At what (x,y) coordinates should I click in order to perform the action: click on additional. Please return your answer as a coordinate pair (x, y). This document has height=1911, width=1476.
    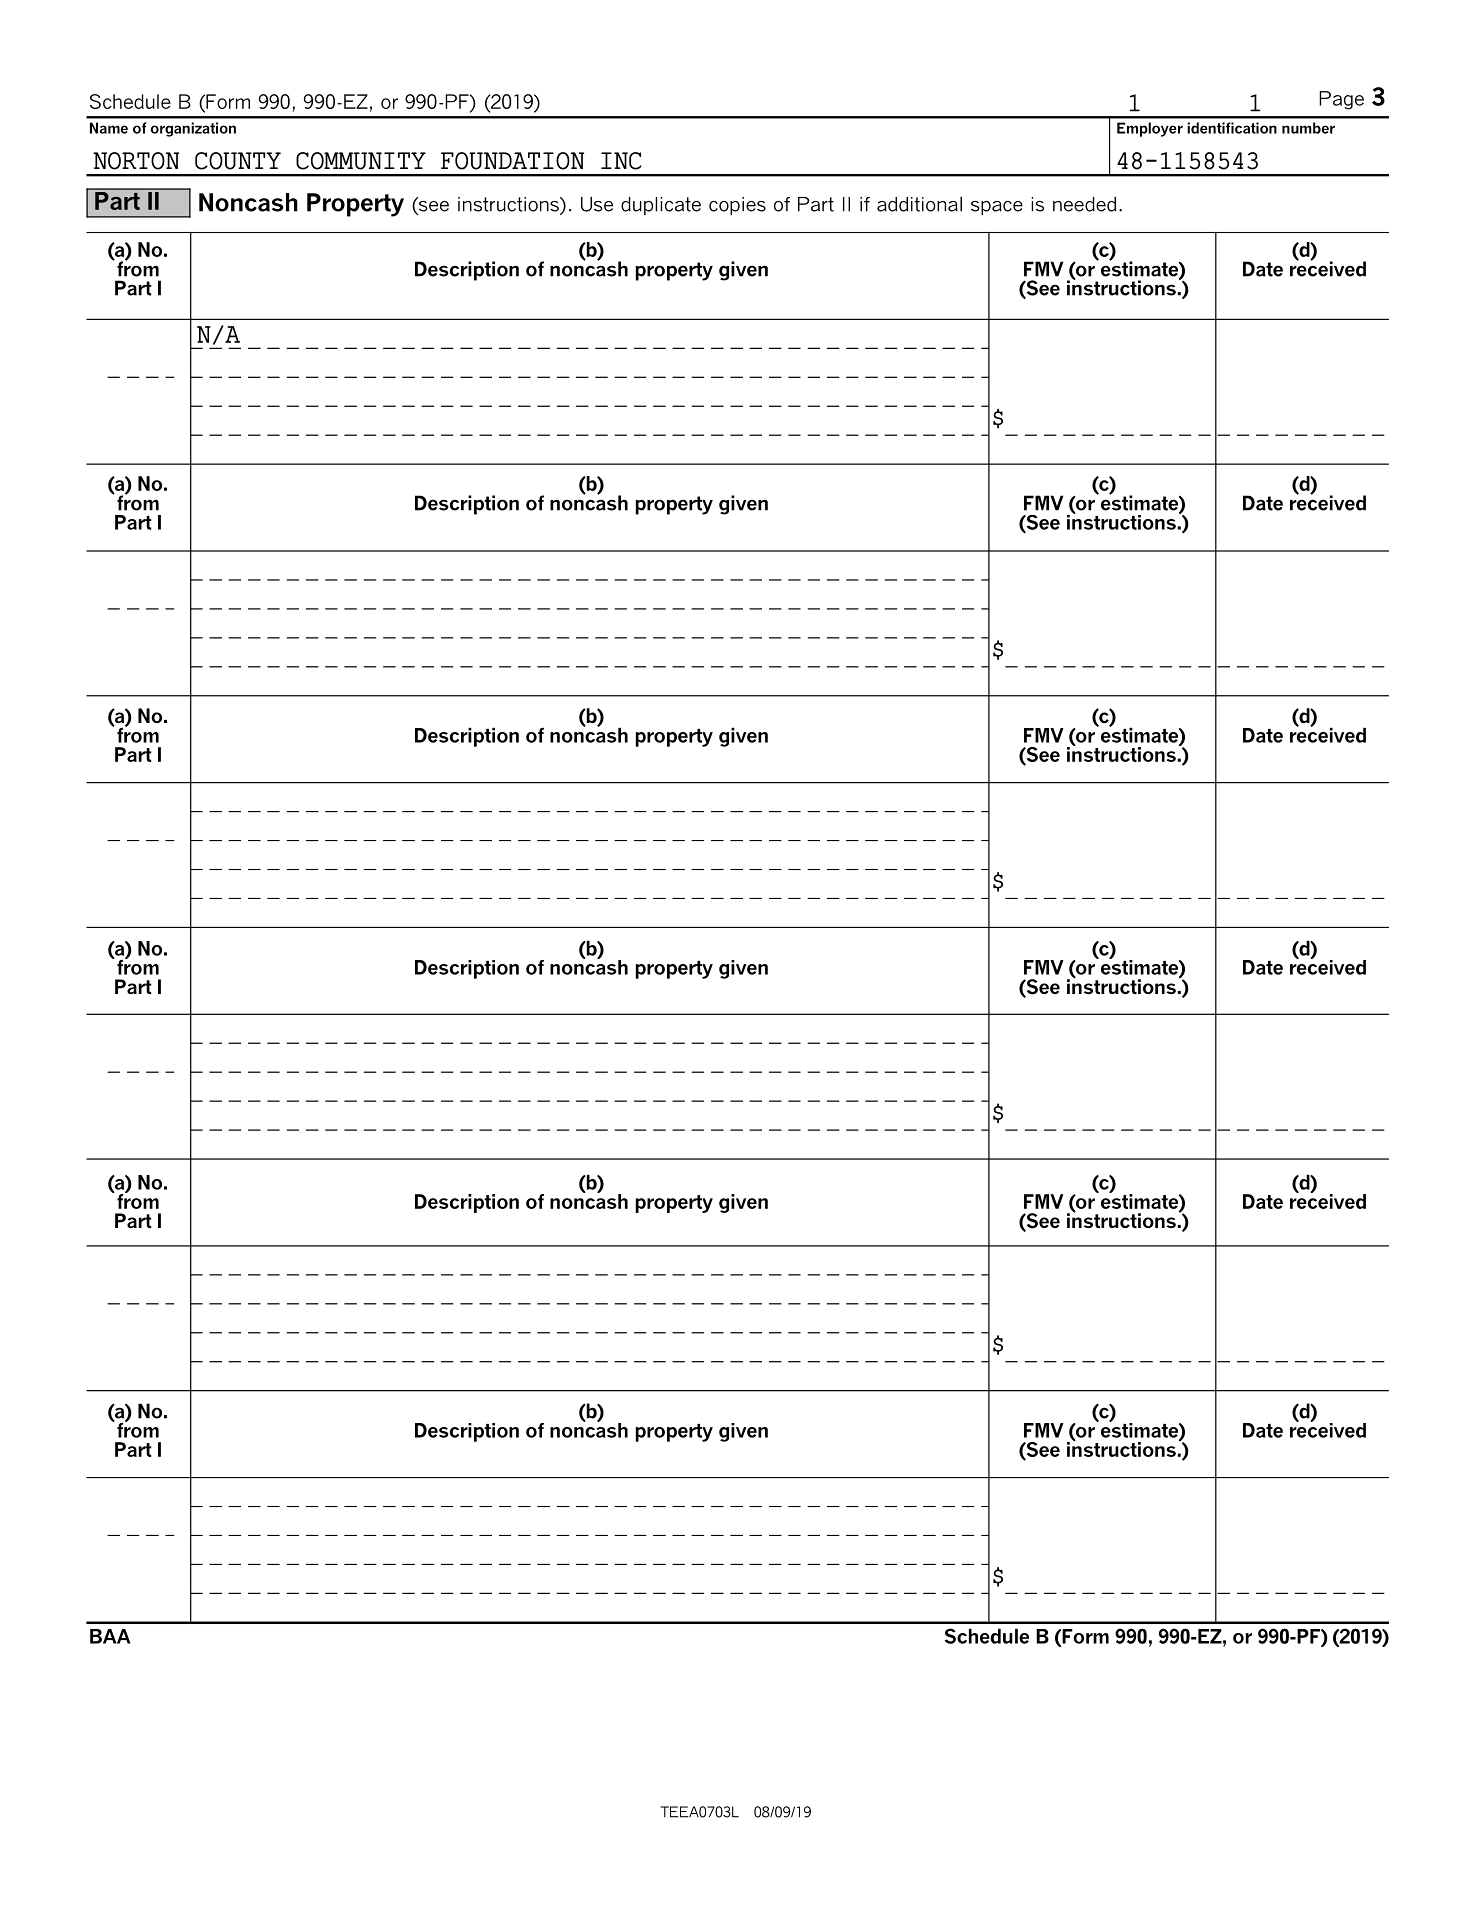
    Looking at the image, I should click on (919, 204).
